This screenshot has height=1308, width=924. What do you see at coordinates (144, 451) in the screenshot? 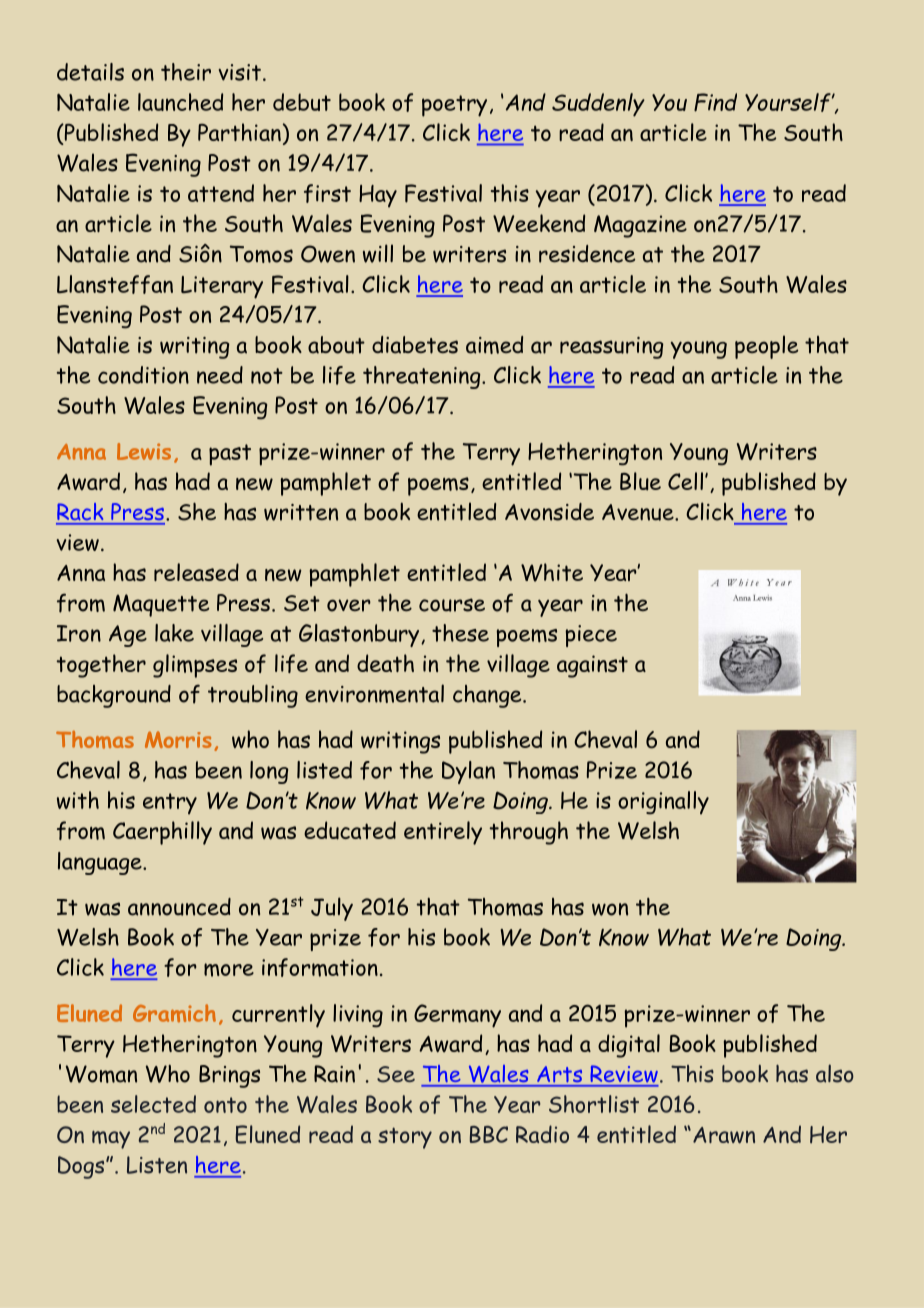
I see `Lewis` at bounding box center [144, 451].
